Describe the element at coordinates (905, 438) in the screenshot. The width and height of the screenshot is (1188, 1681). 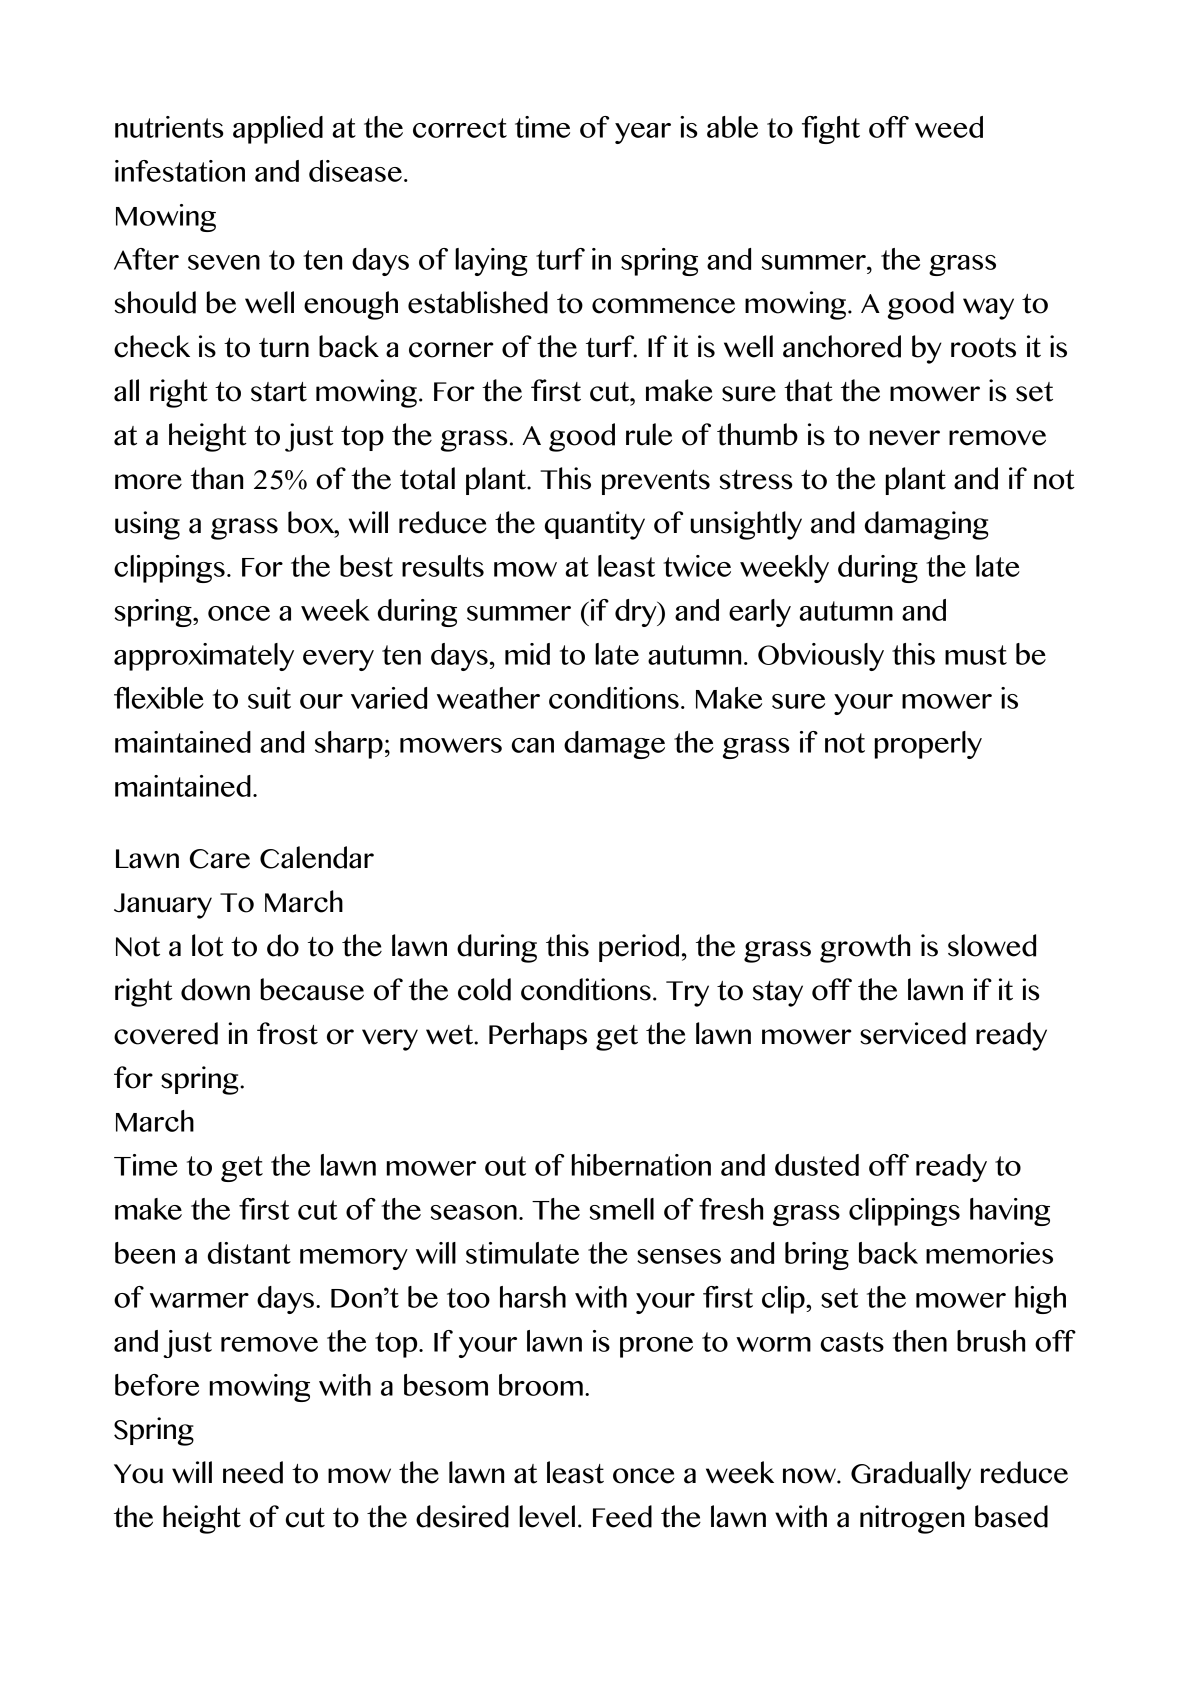
I see `never` at that location.
